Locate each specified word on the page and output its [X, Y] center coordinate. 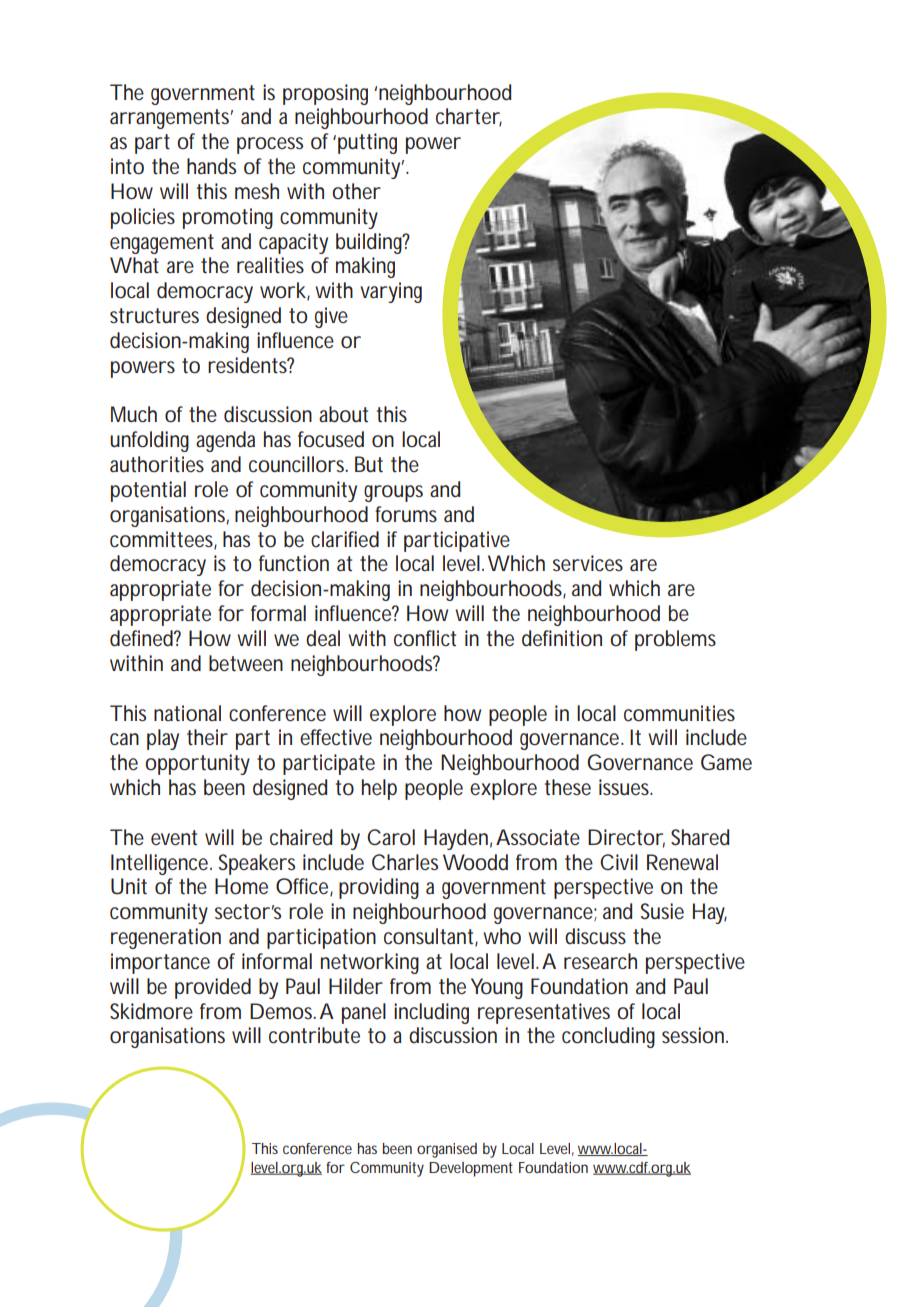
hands [211, 166]
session [693, 1035]
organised [447, 1150]
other [356, 191]
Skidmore [151, 1011]
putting [367, 143]
